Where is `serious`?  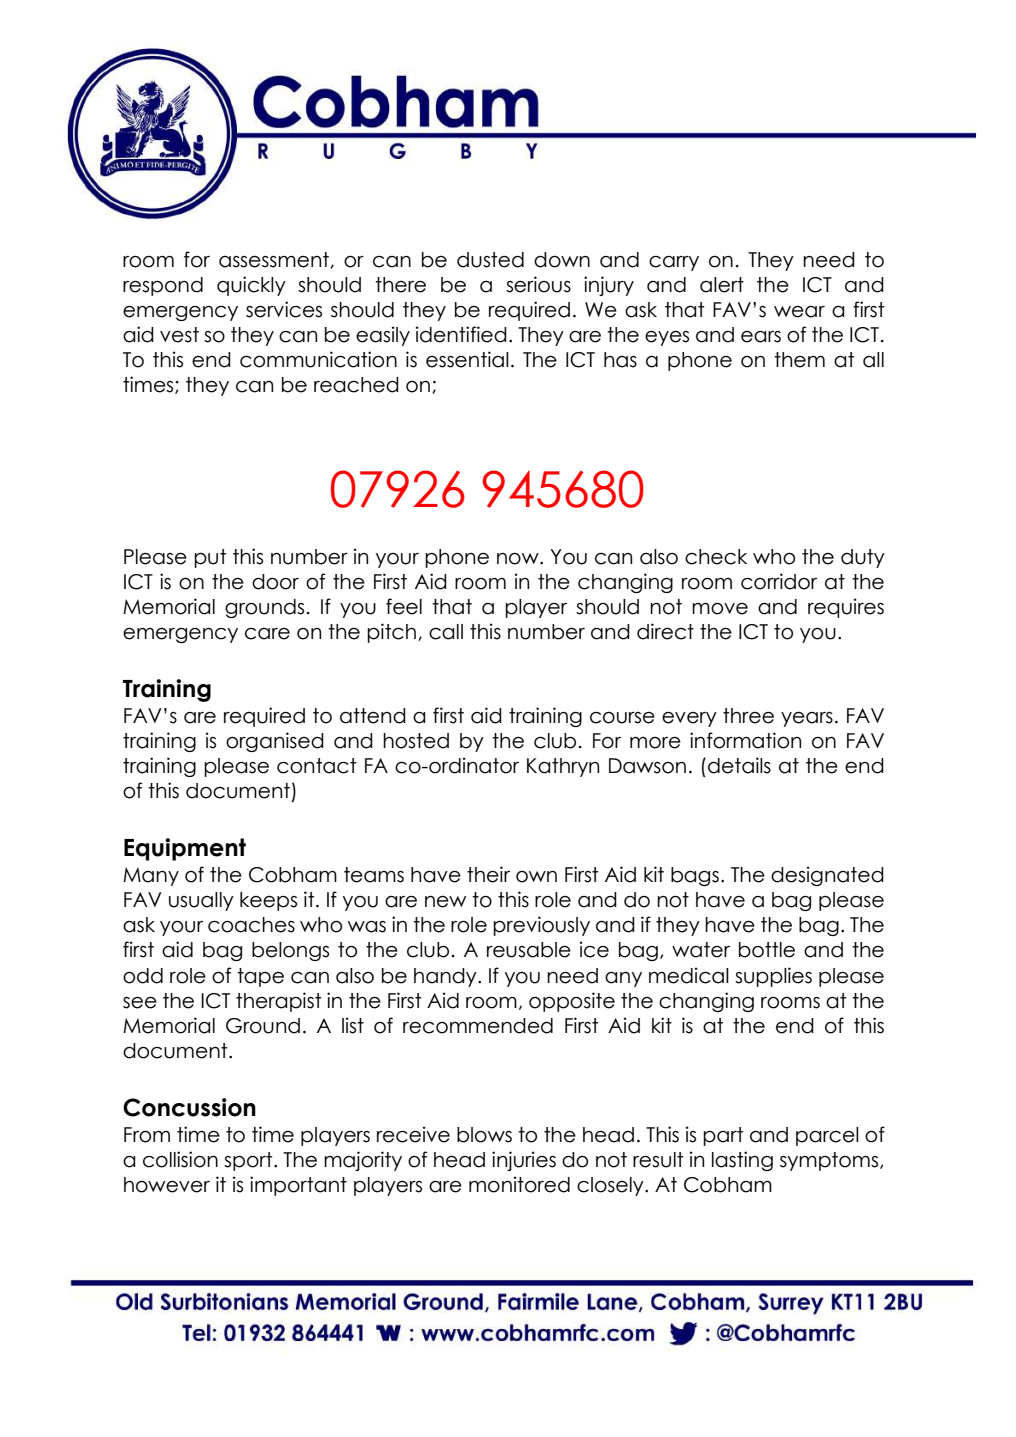 serious is located at coordinates (538, 284).
